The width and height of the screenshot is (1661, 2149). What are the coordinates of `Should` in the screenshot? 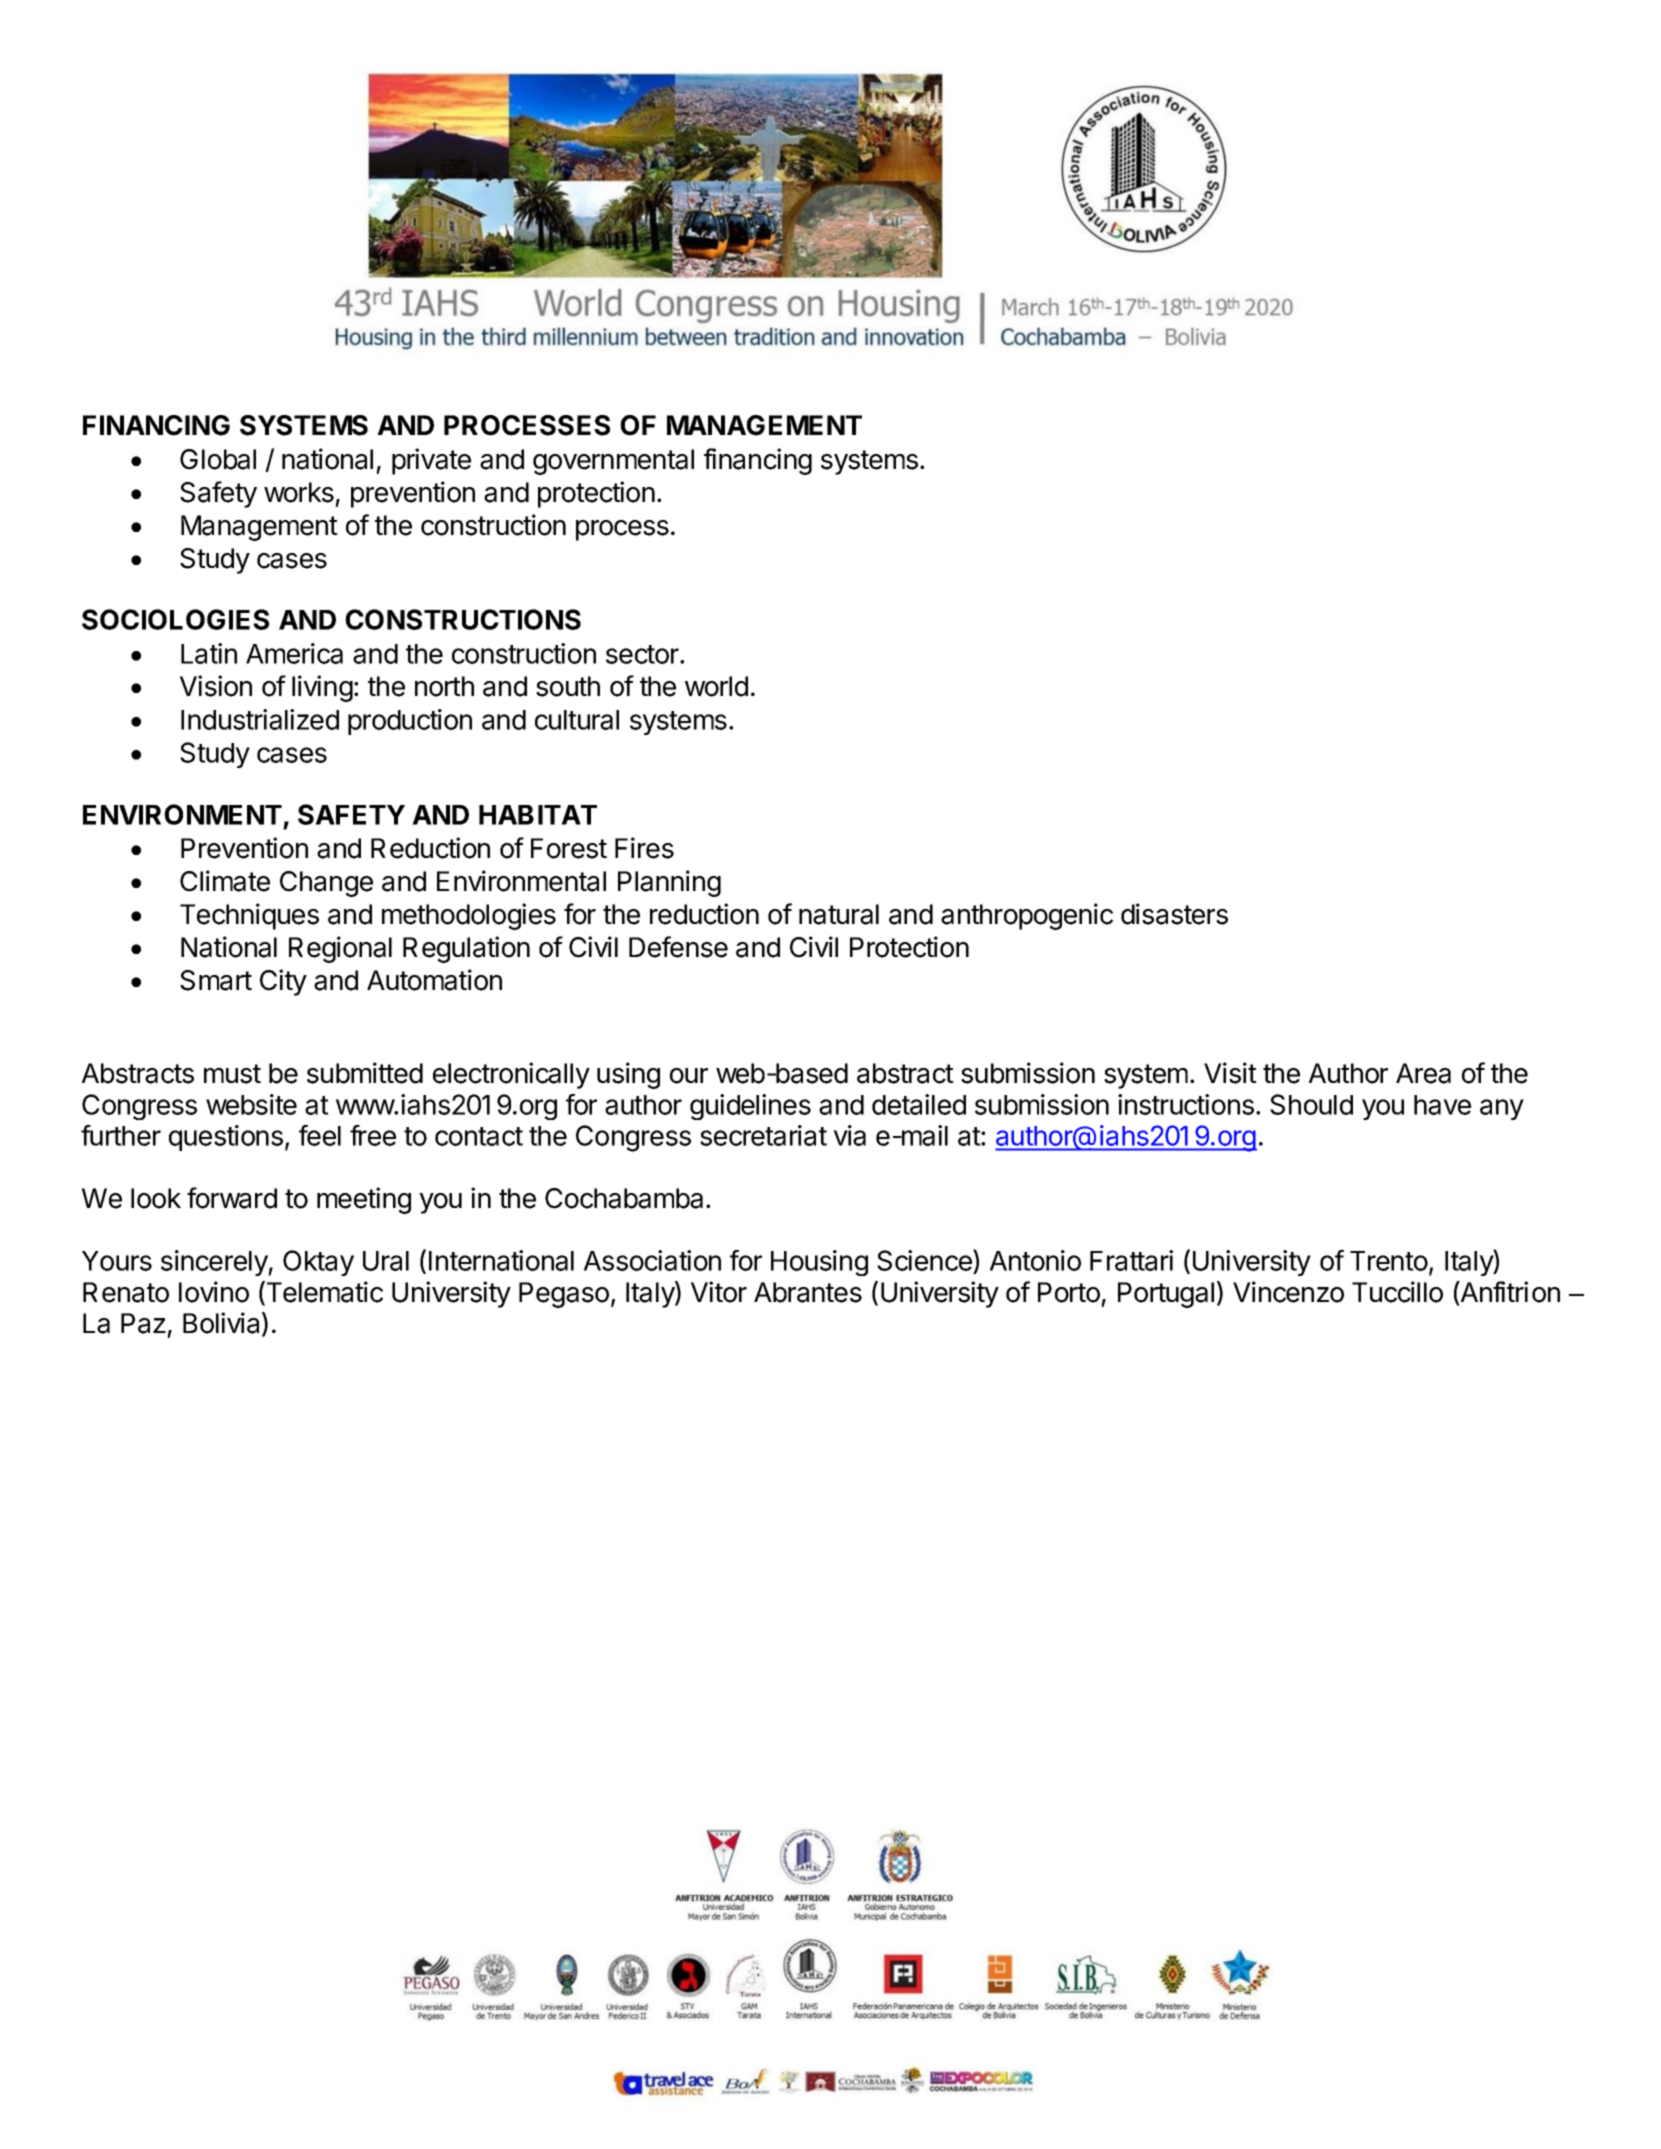 It's located at (1311, 1104).
